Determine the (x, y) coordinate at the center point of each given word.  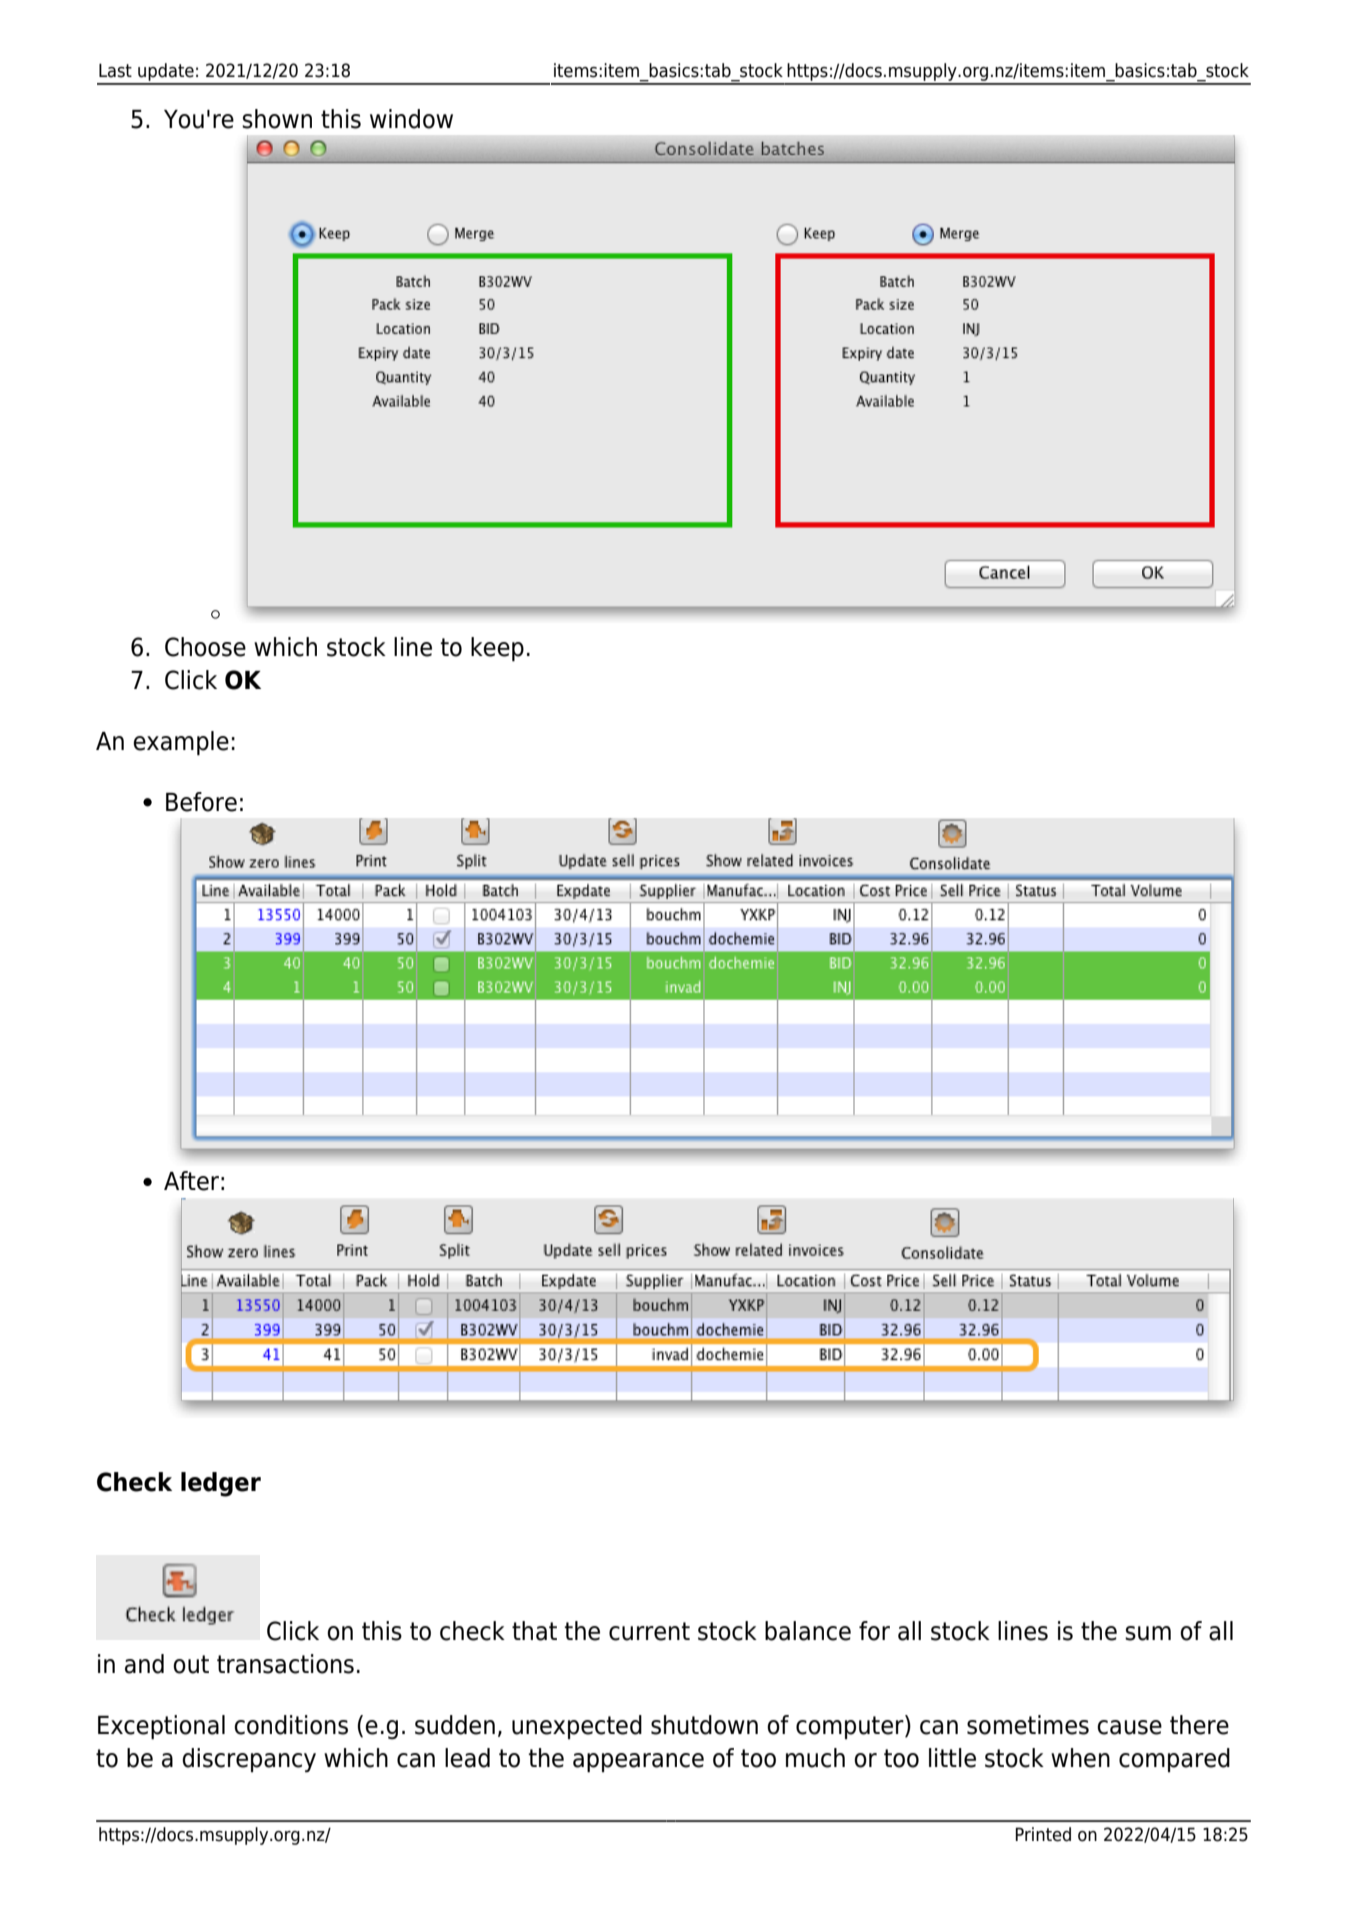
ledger (221, 1484)
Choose (205, 647)
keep (497, 649)
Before (201, 802)
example (181, 743)
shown (277, 119)
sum (1148, 1633)
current (649, 1631)
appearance (638, 1763)
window (411, 119)
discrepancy (249, 1760)
